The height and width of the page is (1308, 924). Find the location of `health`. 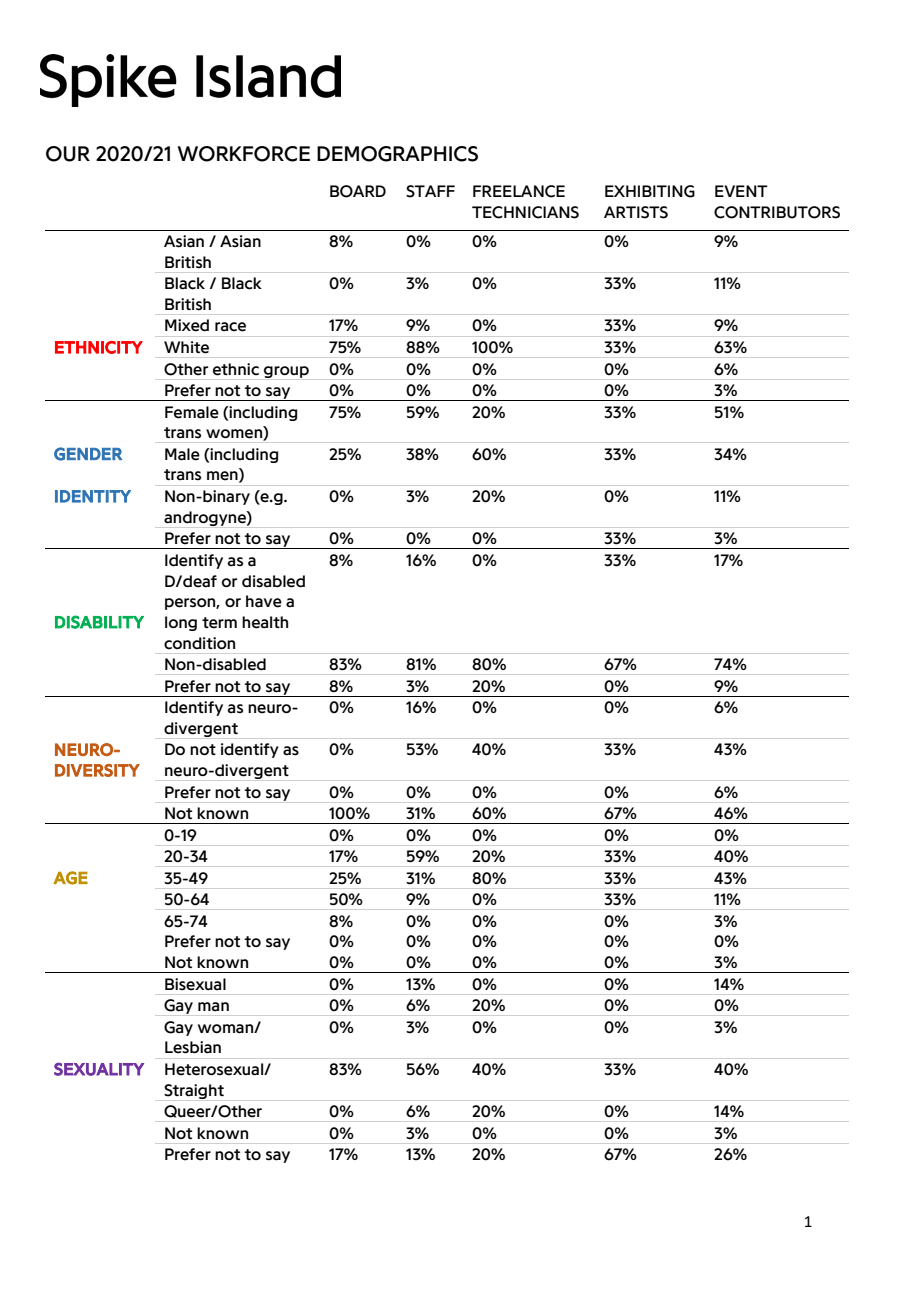

health is located at coordinates (265, 622).
